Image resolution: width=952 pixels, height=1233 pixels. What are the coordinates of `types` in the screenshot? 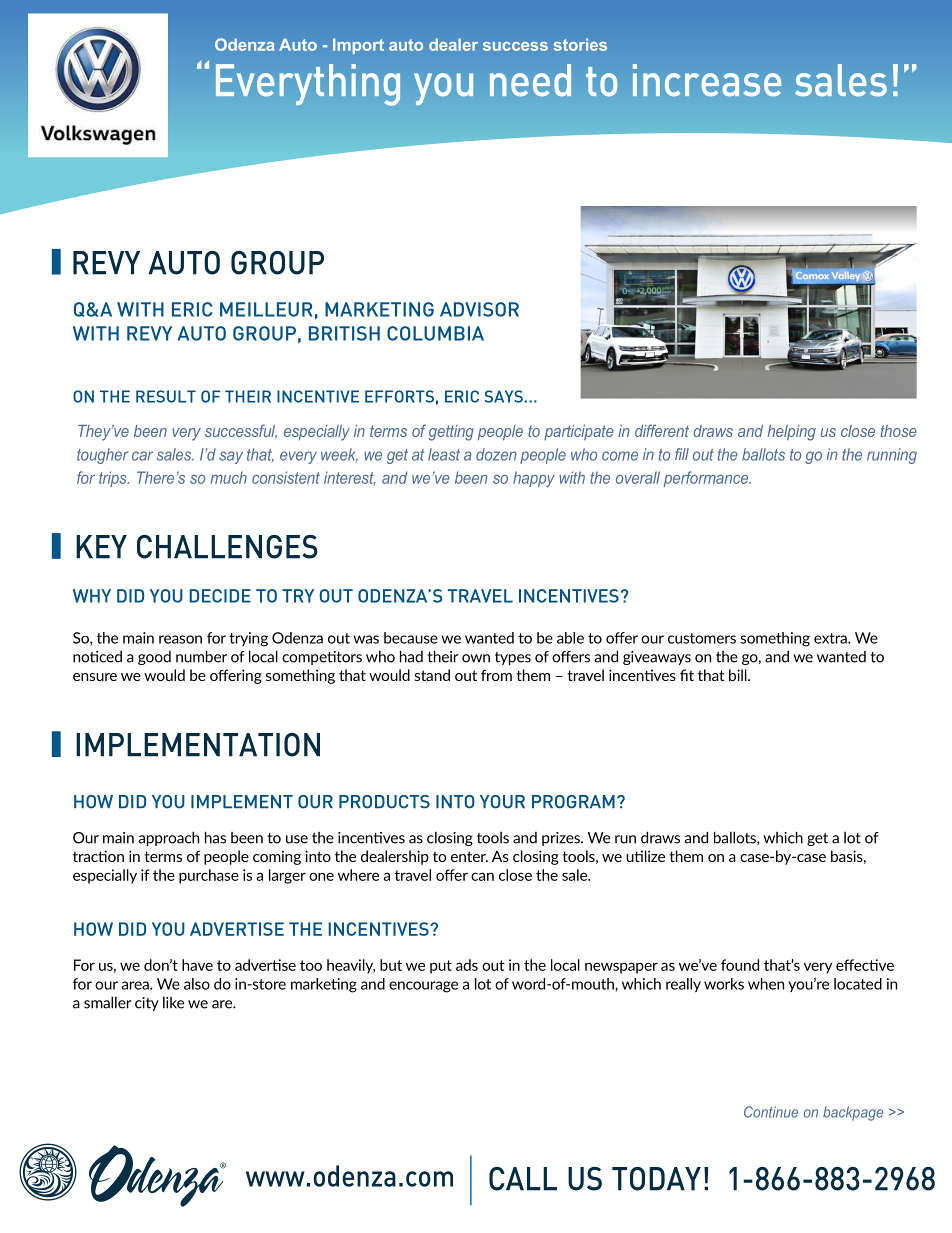 It's located at (513, 658).
